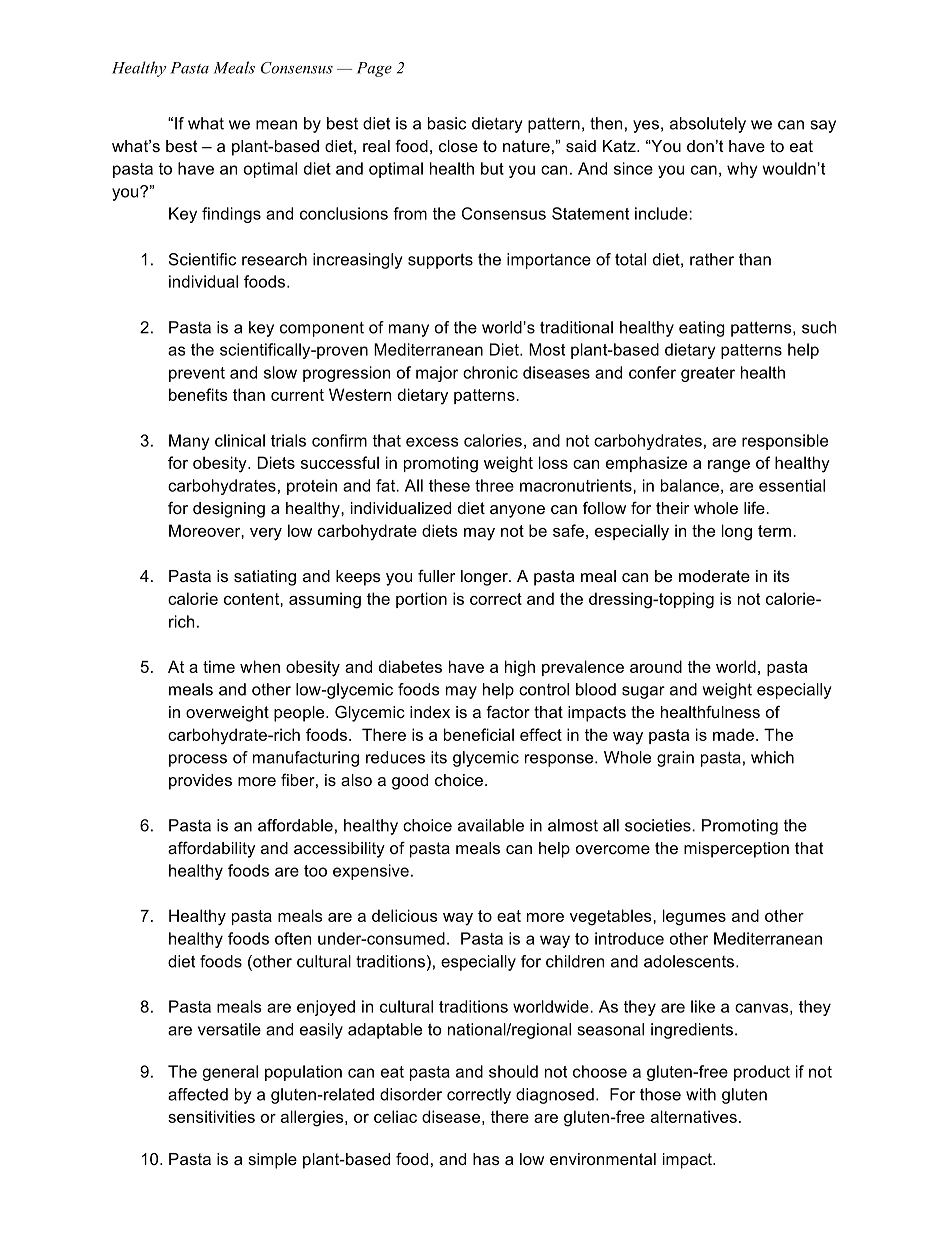  Describe the element at coordinates (708, 125) in the screenshot. I see `absolutely` at that location.
